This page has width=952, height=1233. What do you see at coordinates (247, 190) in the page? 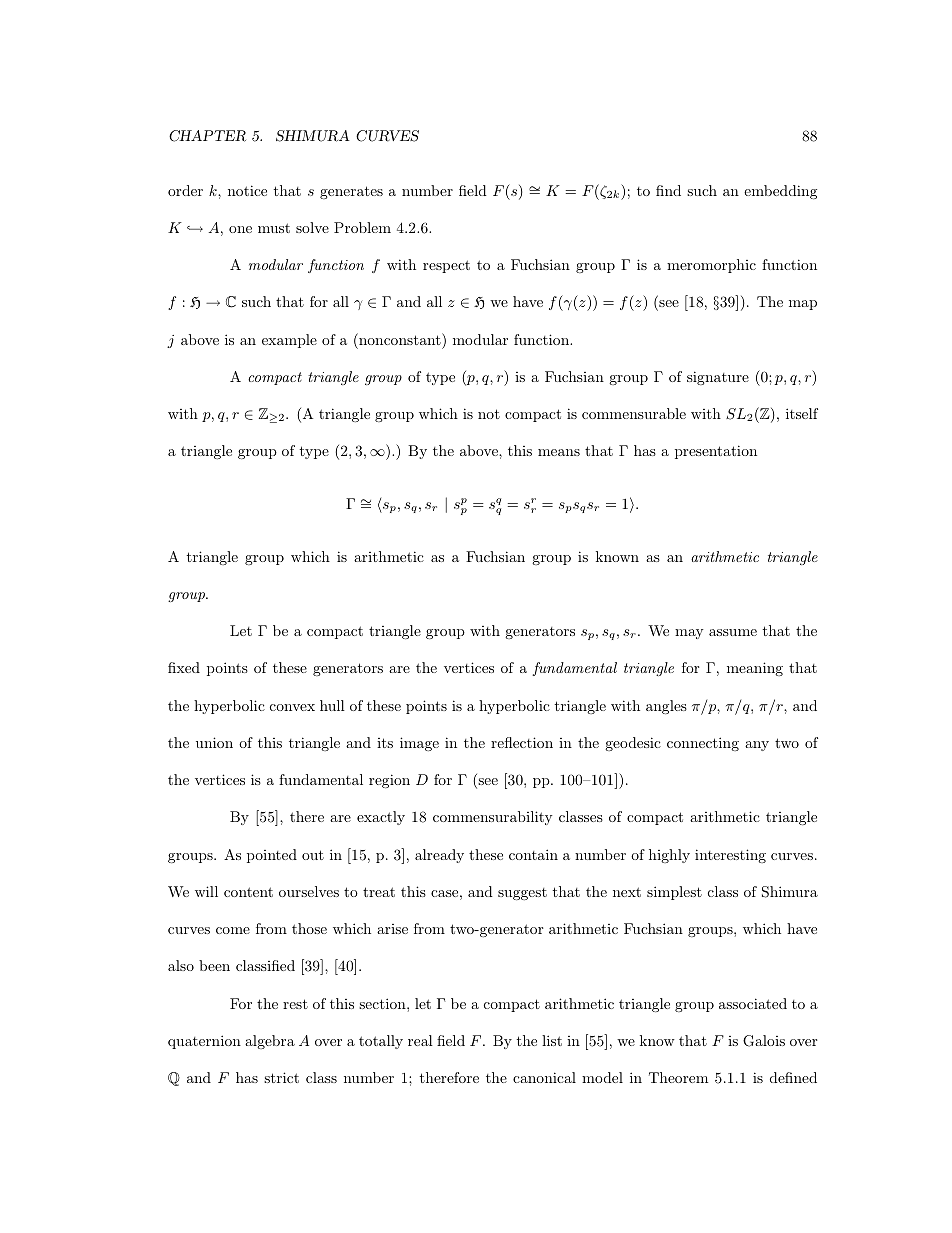
I see `notice` at bounding box center [247, 190].
